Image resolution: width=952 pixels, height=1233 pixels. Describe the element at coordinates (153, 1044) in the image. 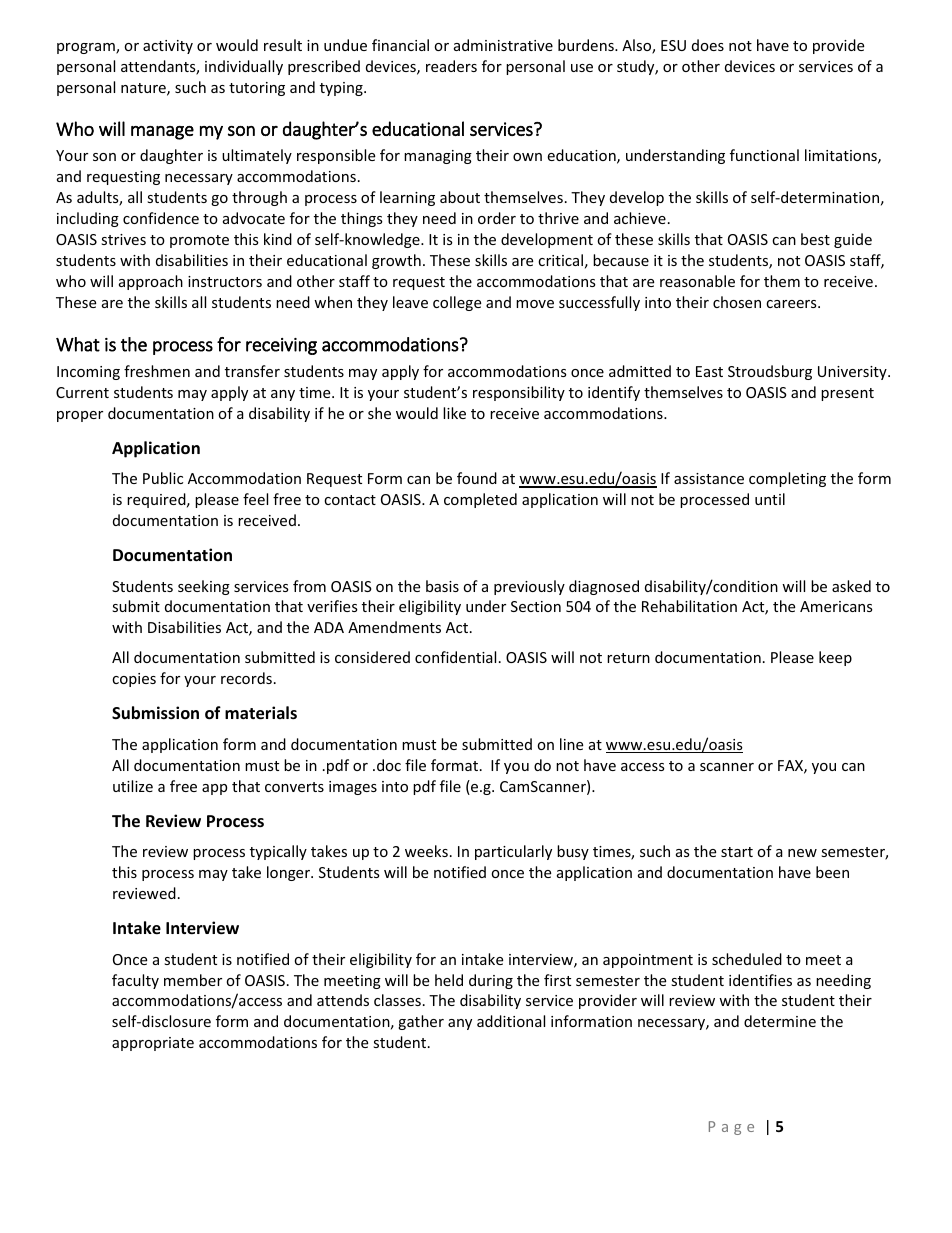

I see `appropriate` at that location.
